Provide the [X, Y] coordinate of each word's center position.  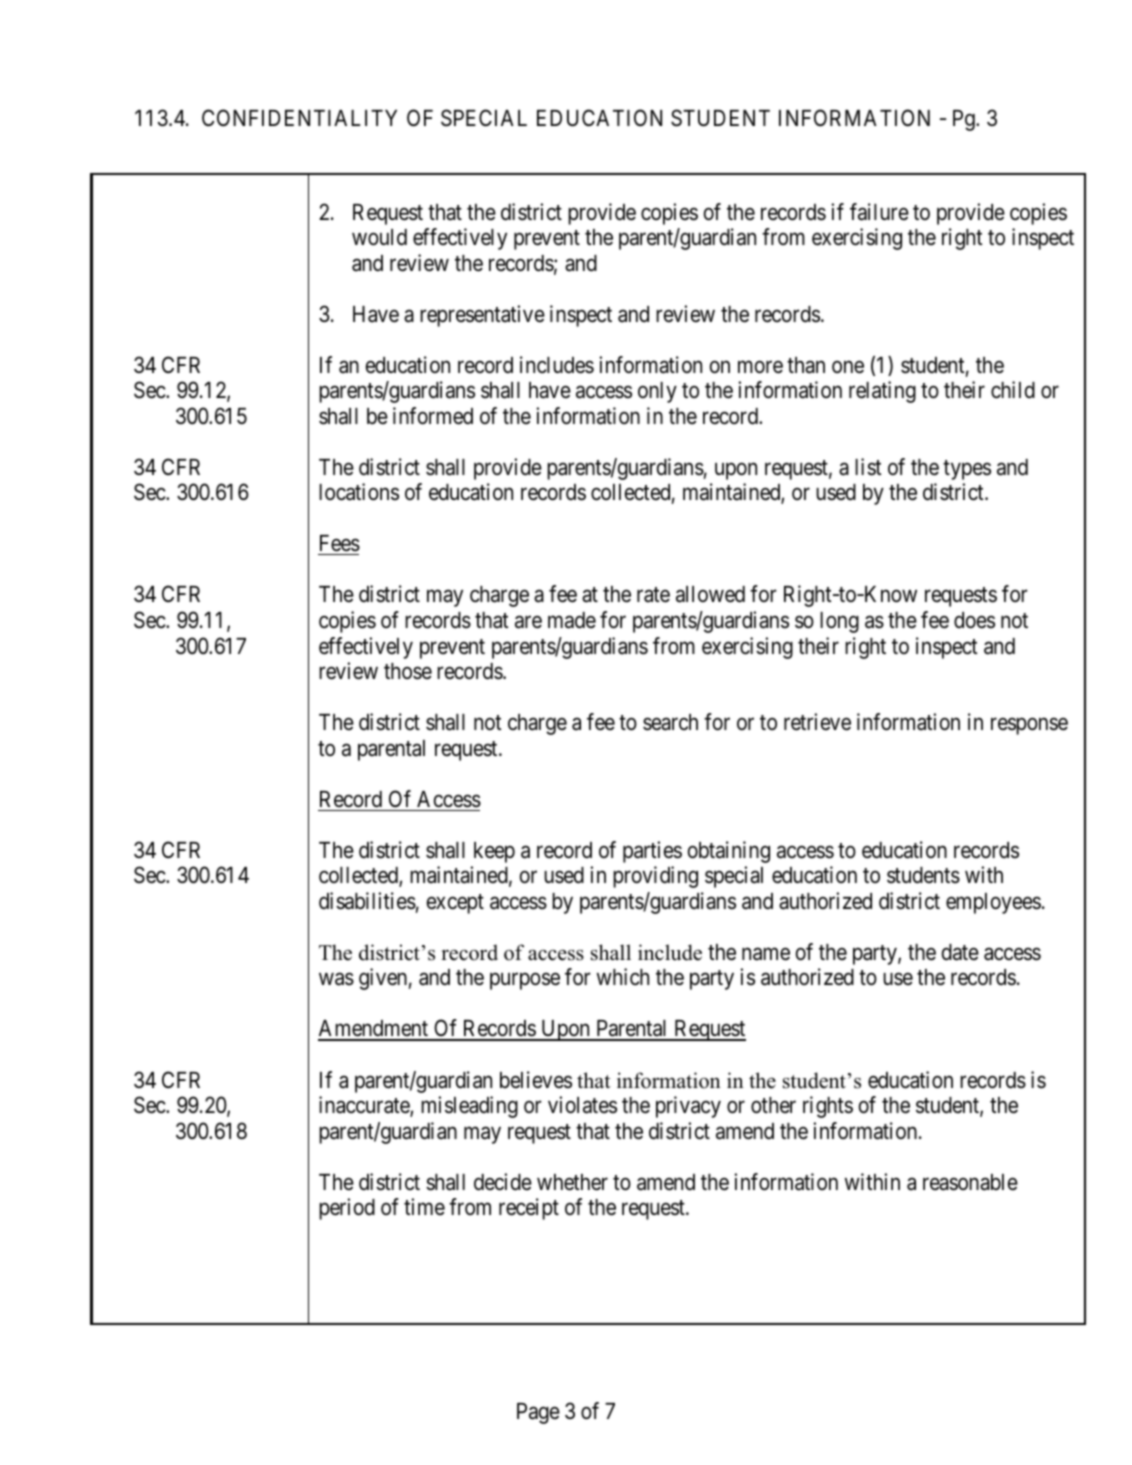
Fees [339, 545]
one [848, 367]
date [960, 952]
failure [879, 212]
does [974, 620]
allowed [710, 594]
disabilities [367, 901]
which [623, 977]
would [379, 237]
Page [538, 1413]
